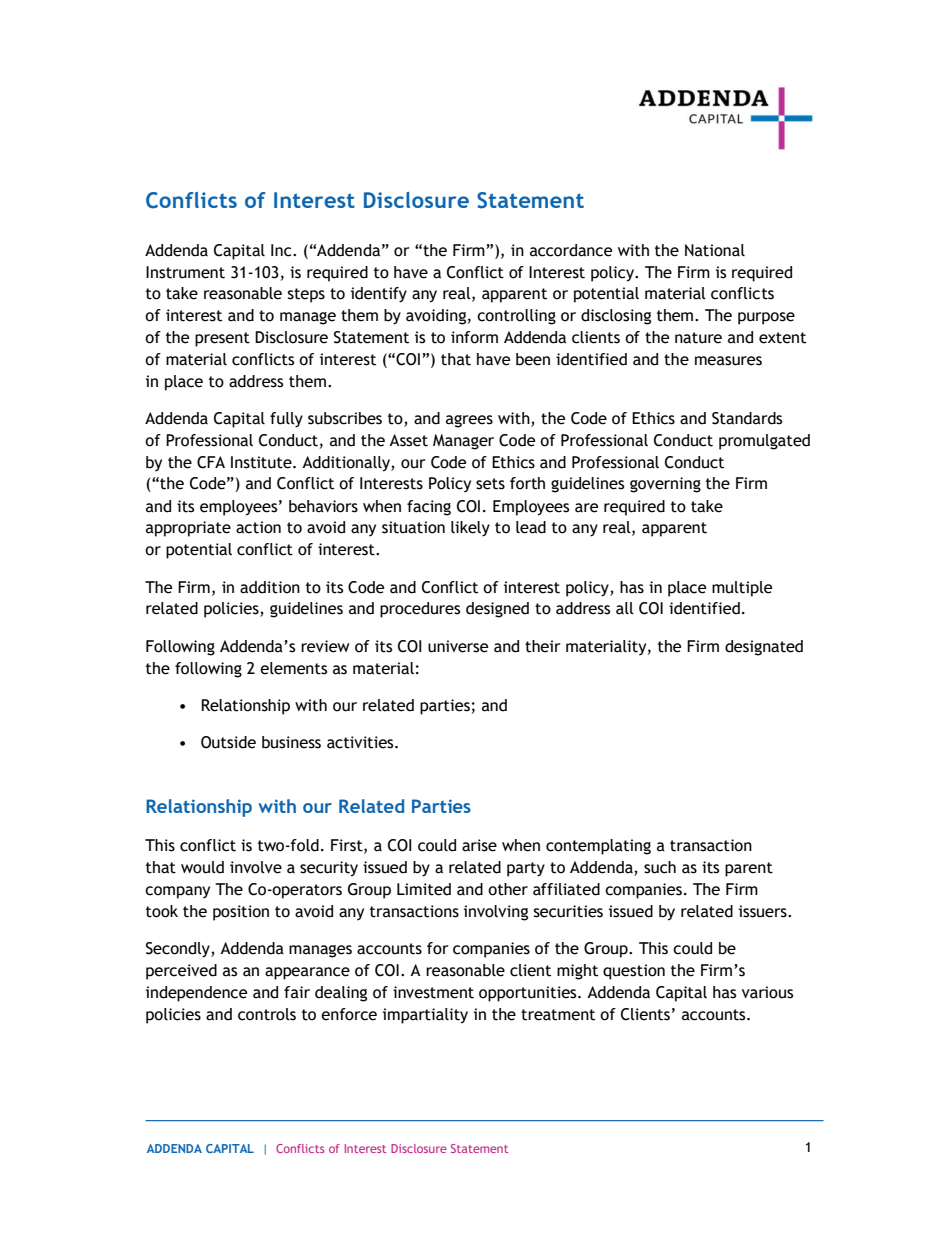 This image has height=1233, width=952. Describe the element at coordinates (185, 272) in the image. I see `Instrument` at that location.
